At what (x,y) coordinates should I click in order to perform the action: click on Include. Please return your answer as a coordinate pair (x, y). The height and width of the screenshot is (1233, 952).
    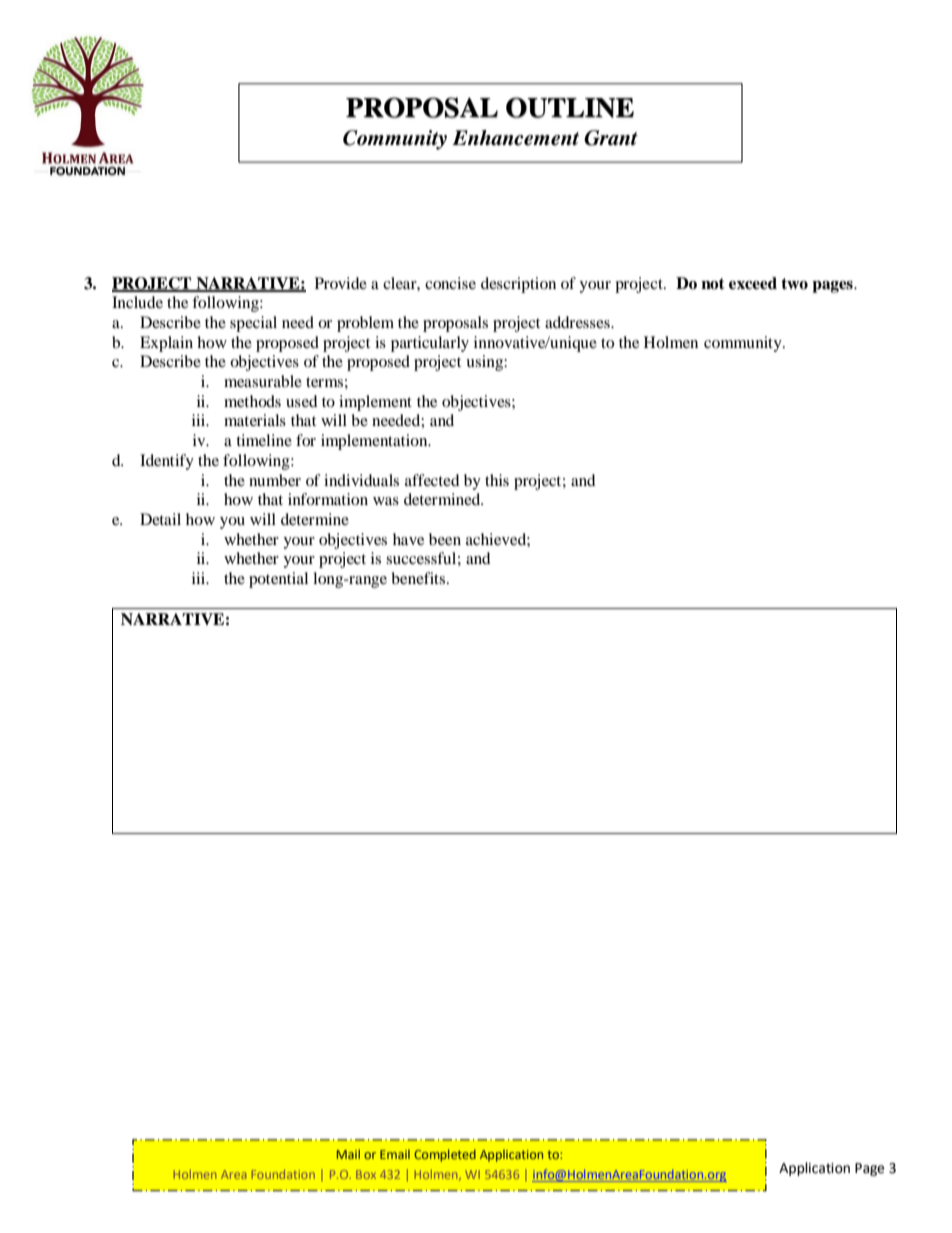
    Looking at the image, I should click on (137, 302).
